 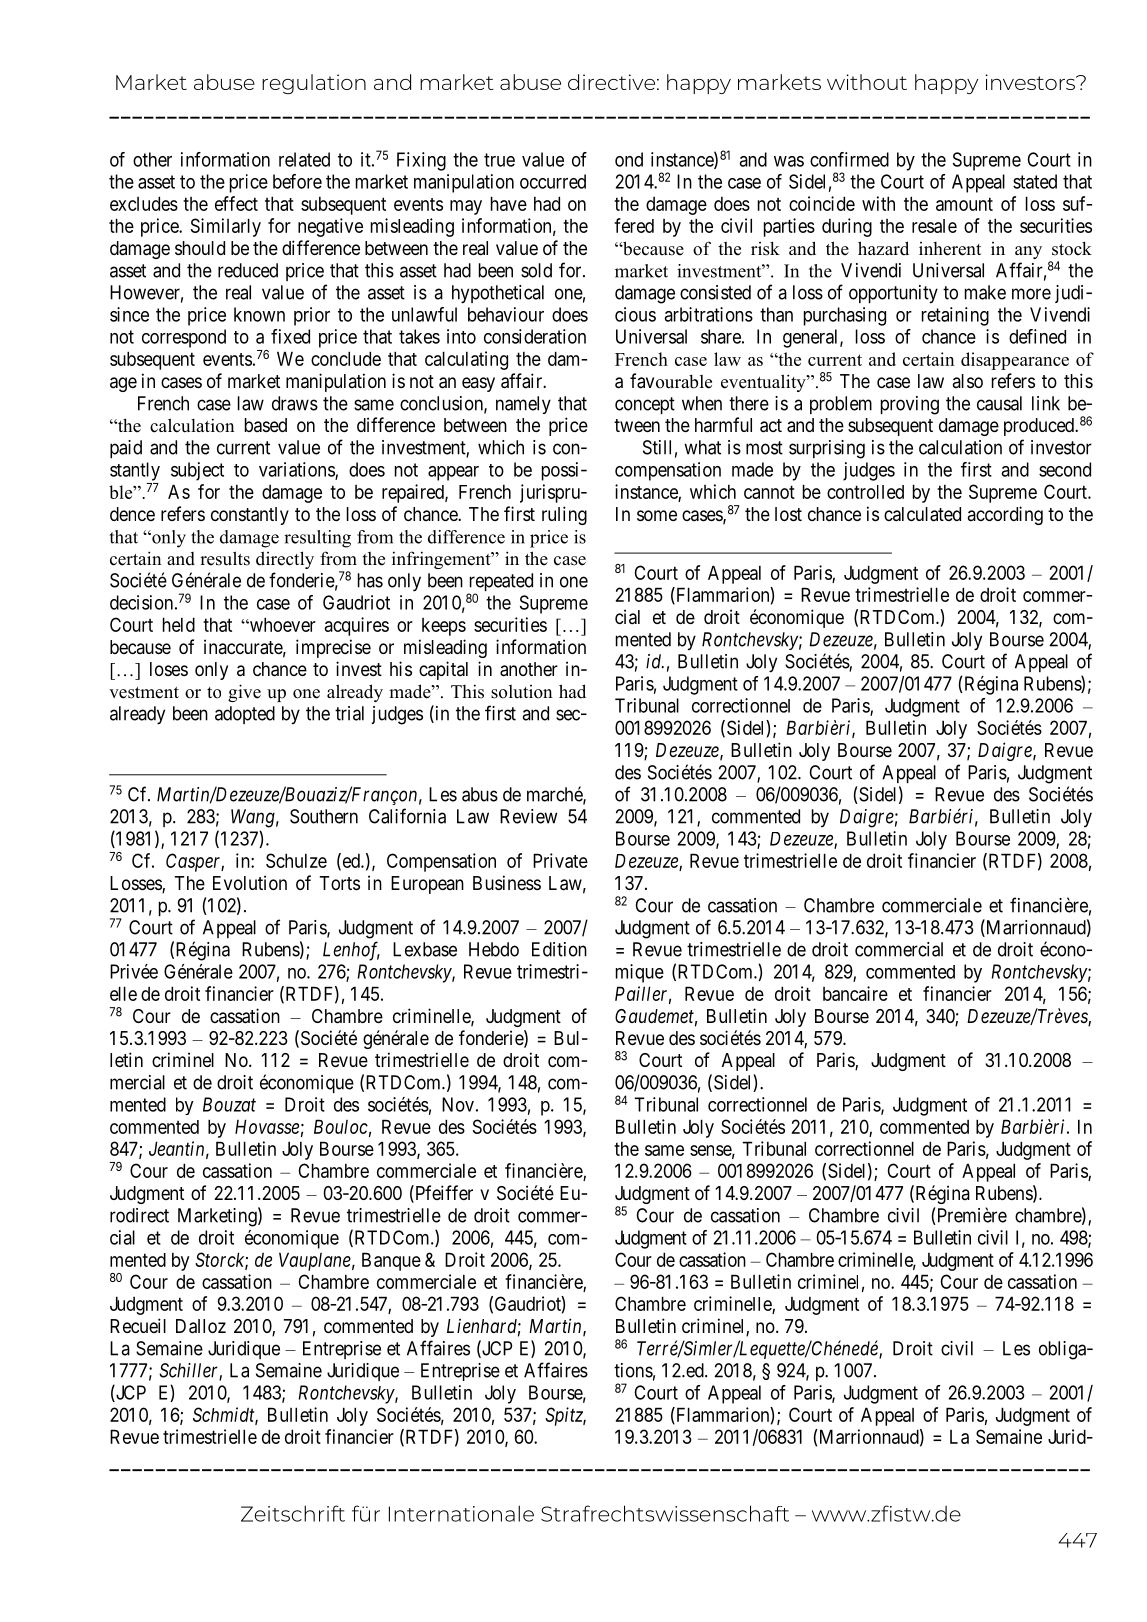 What do you see at coordinates (964, 204) in the image?
I see `amount` at bounding box center [964, 204].
